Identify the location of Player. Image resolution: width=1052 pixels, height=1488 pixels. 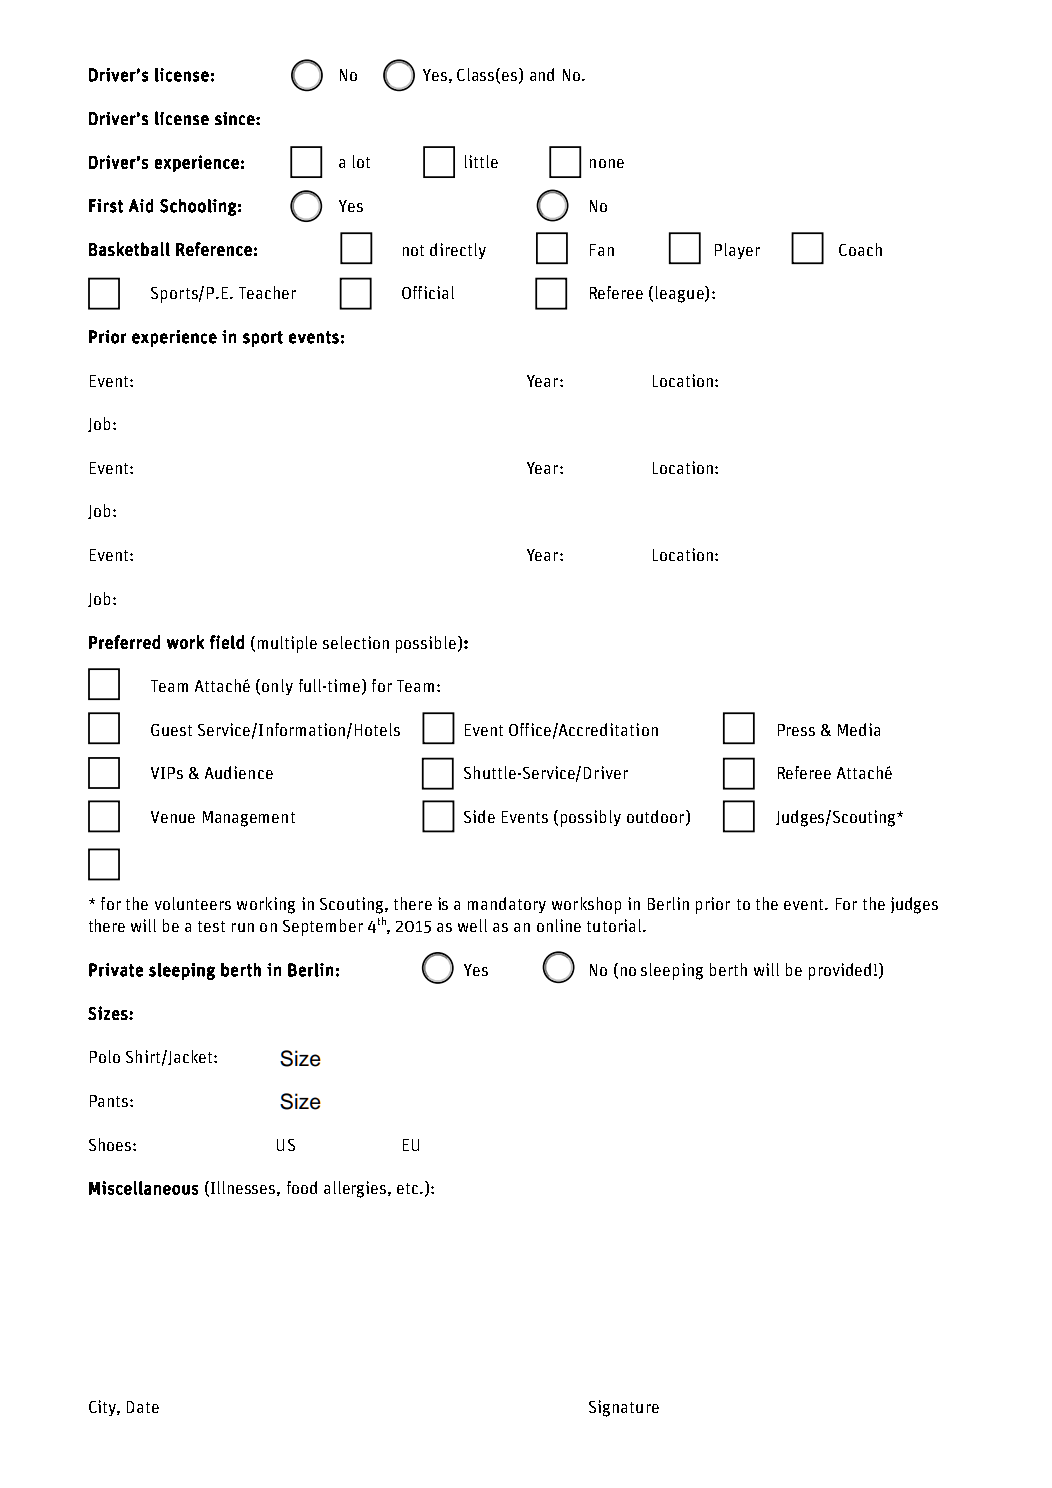
(737, 251).
